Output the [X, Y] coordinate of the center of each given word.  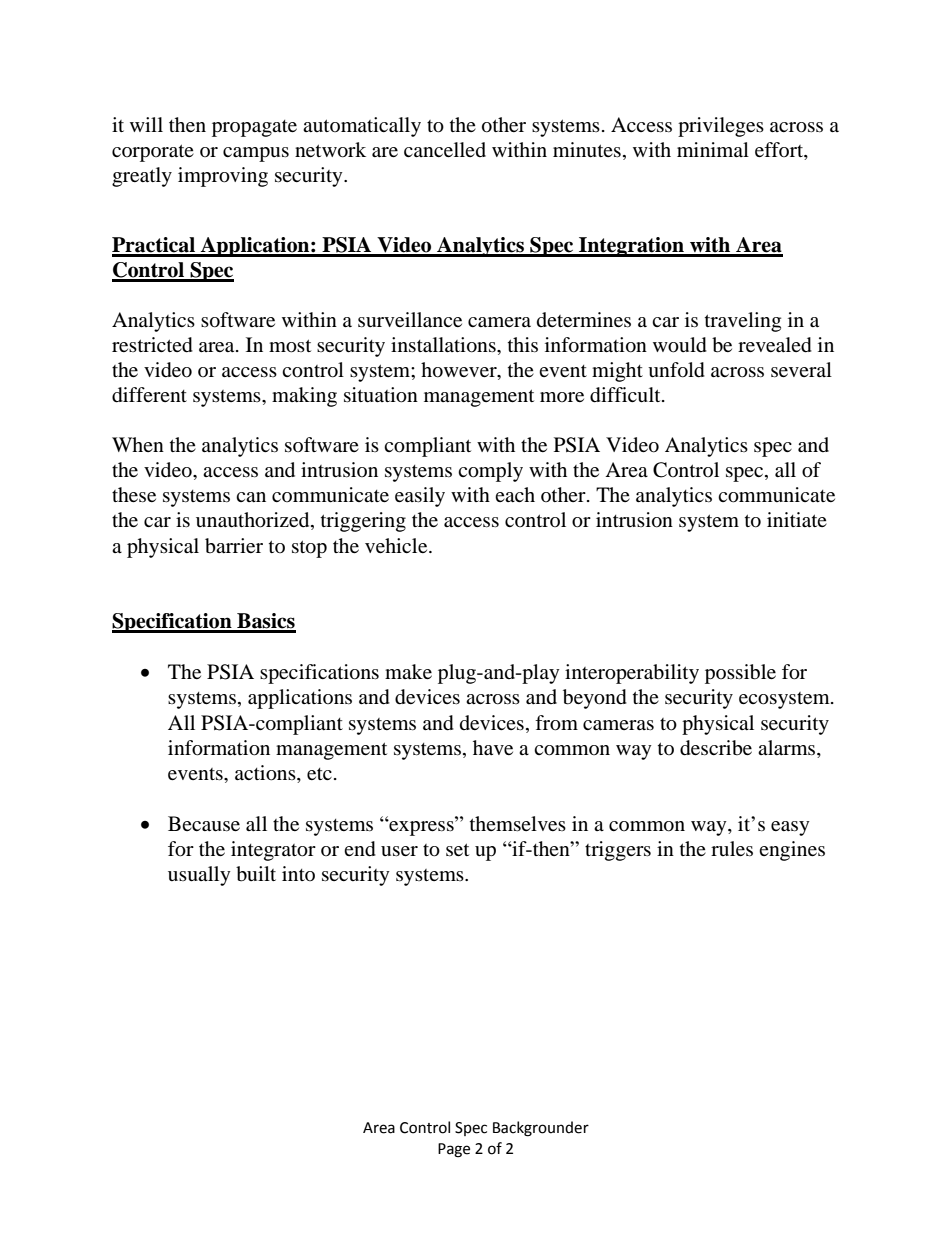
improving [223, 177]
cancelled [445, 149]
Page [454, 1150]
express [421, 827]
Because [204, 824]
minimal [713, 149]
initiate [797, 519]
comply [490, 472]
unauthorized [254, 521]
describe [716, 748]
